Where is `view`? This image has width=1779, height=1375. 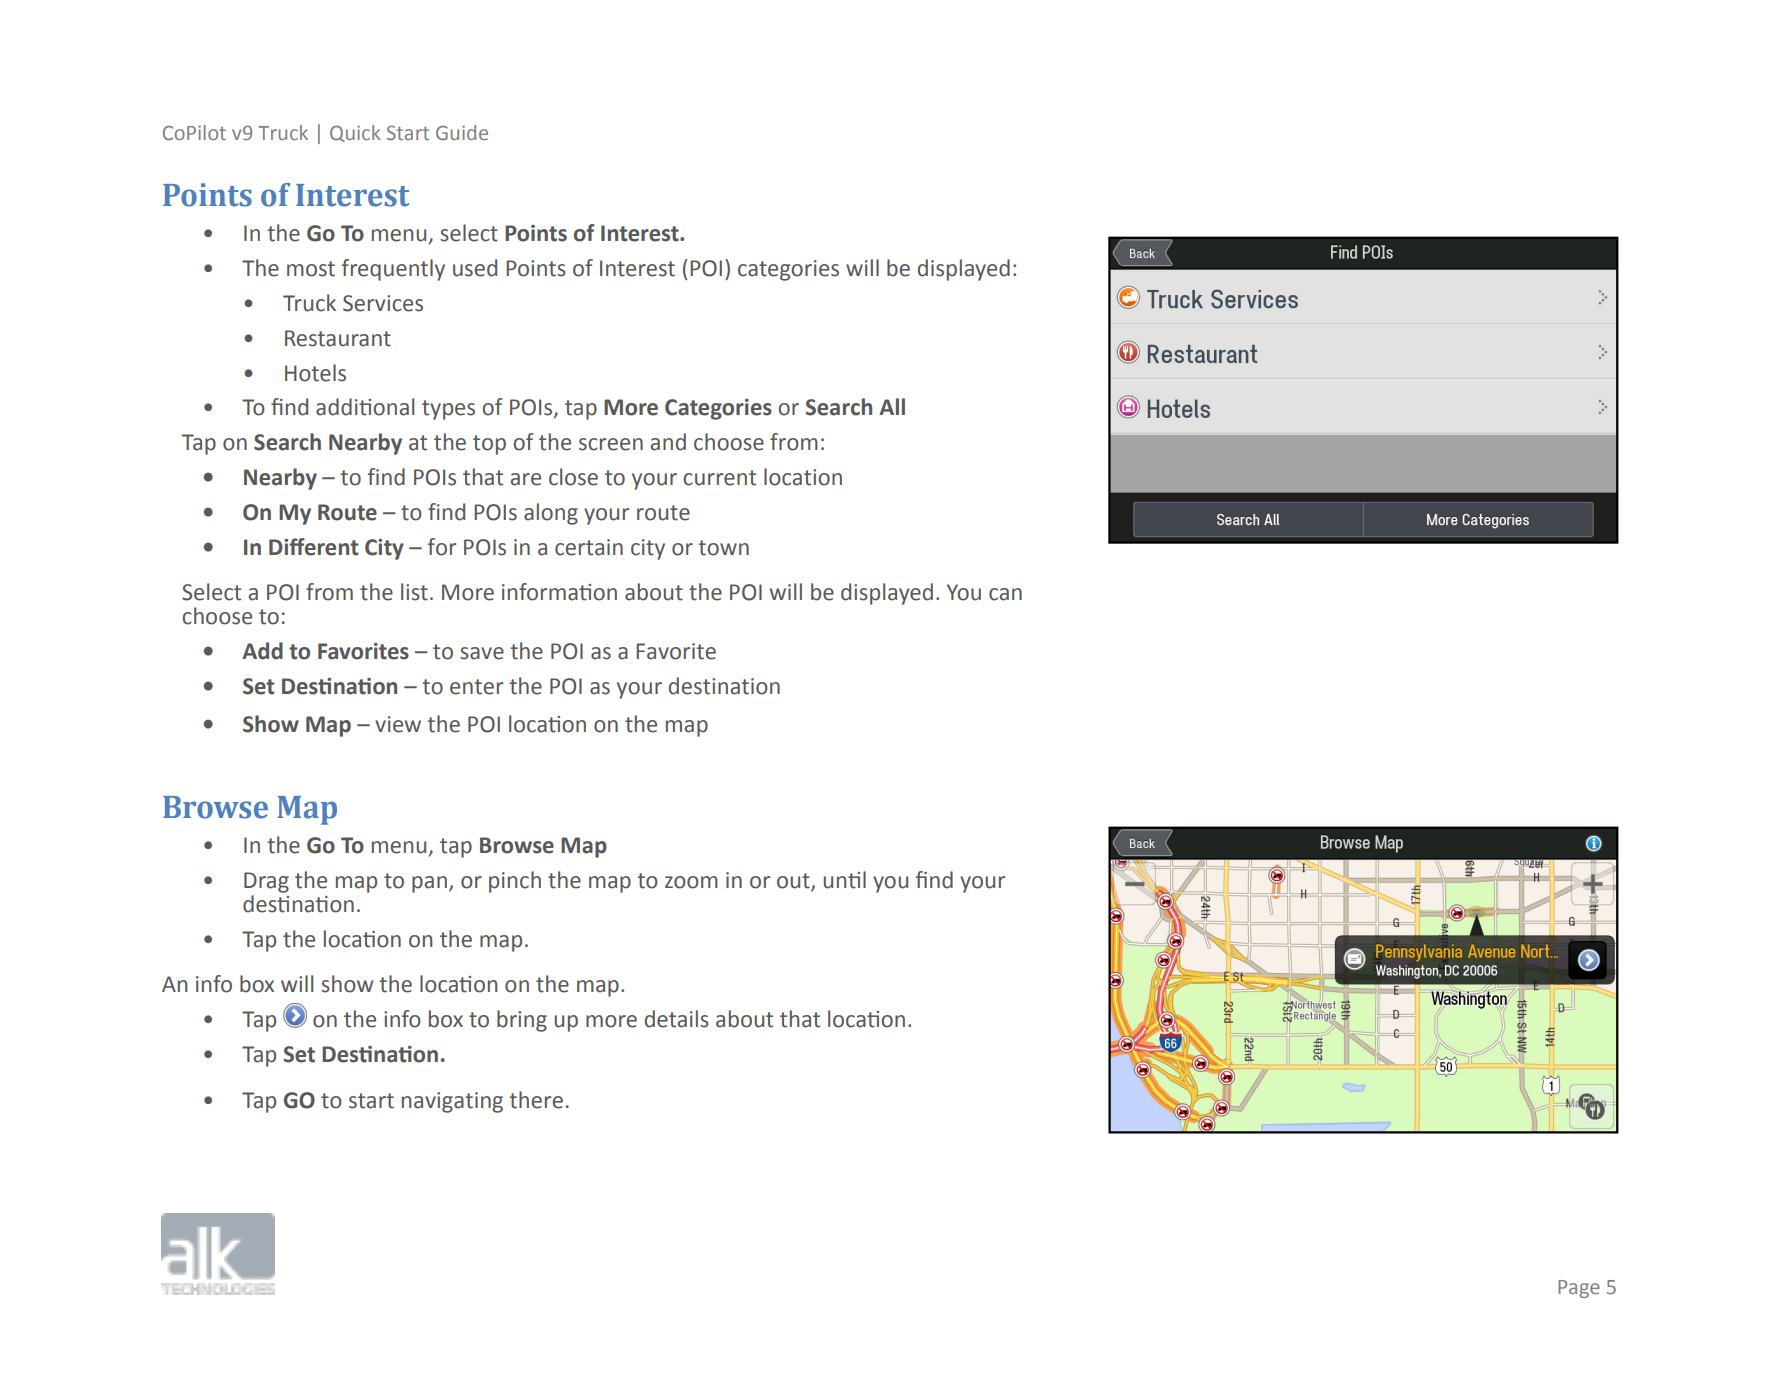
view is located at coordinates (398, 724).
